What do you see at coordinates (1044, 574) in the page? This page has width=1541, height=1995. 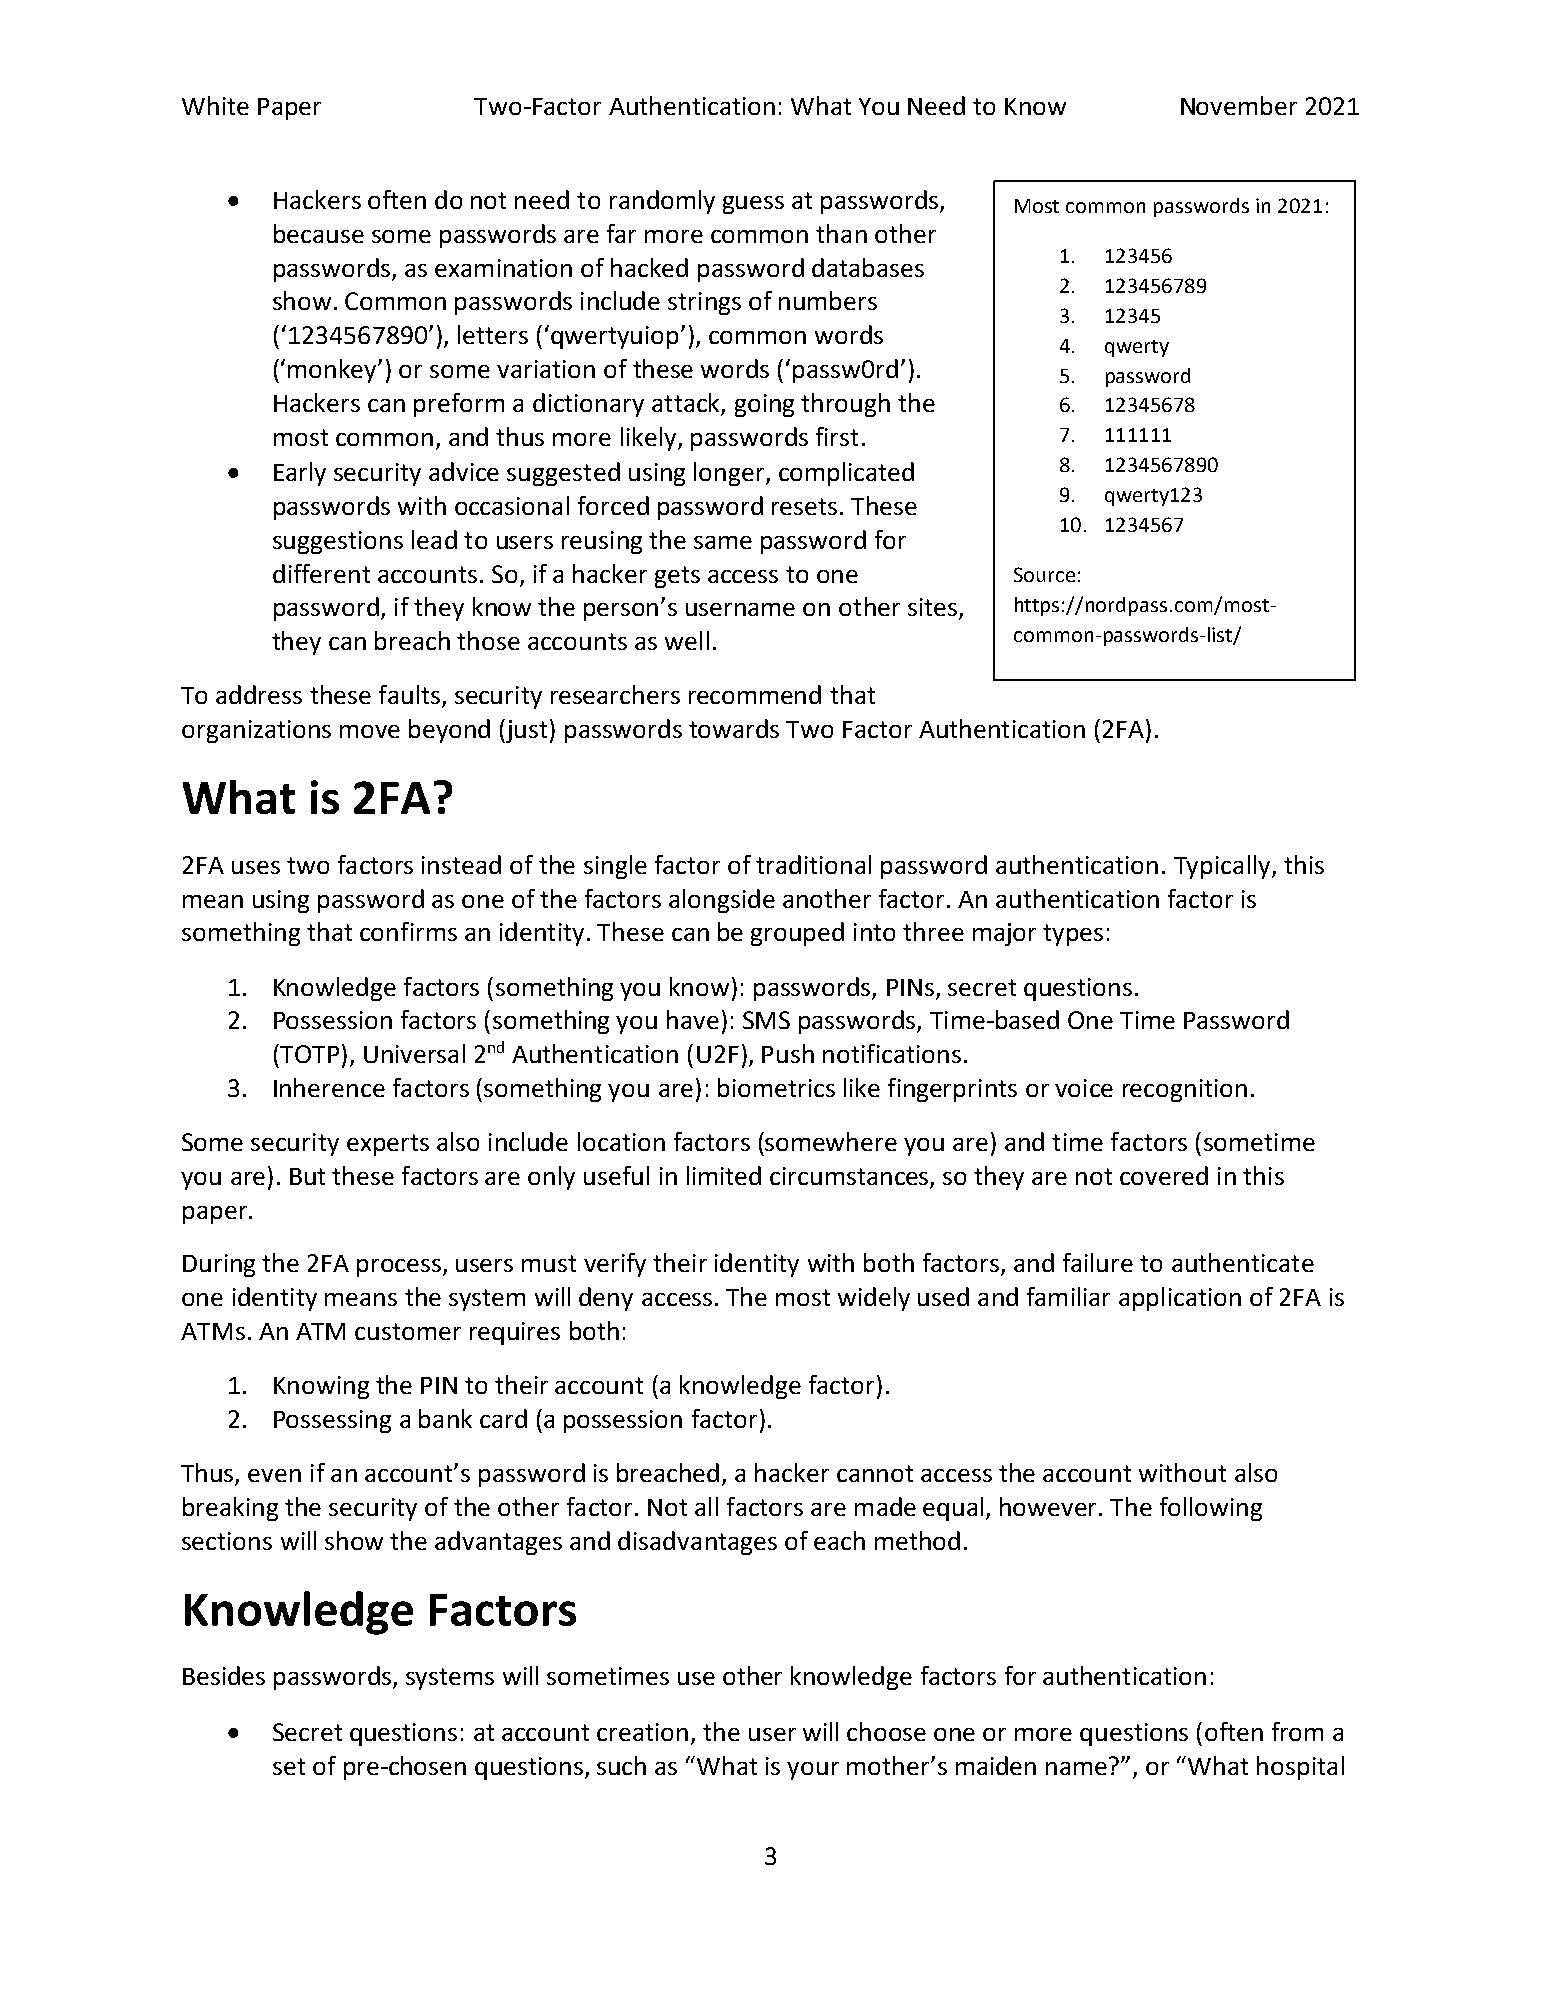 I see `Source` at bounding box center [1044, 574].
